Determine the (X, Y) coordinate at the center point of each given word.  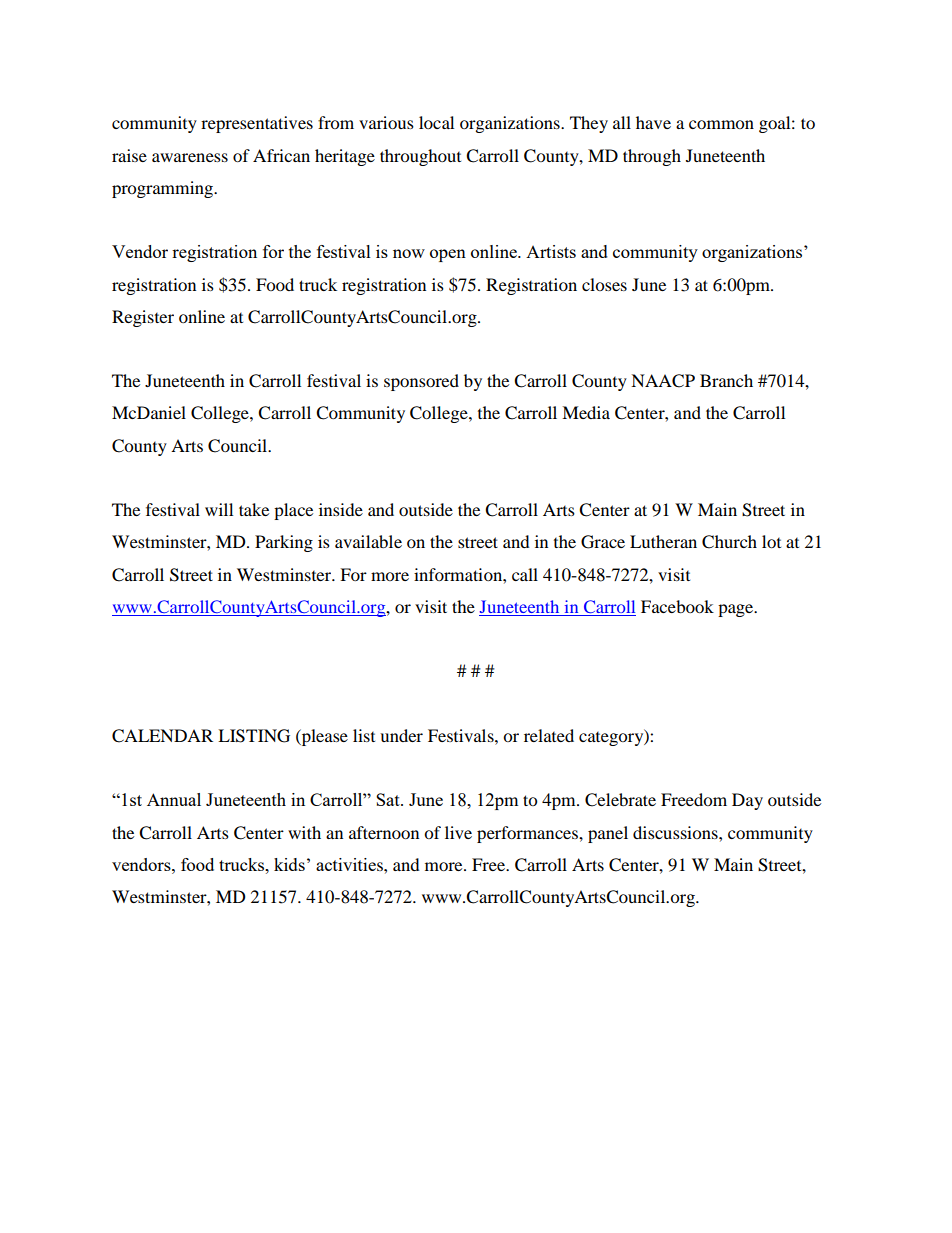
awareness (190, 157)
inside (341, 509)
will (219, 509)
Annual (174, 799)
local (436, 122)
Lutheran (663, 541)
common (721, 124)
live (458, 832)
